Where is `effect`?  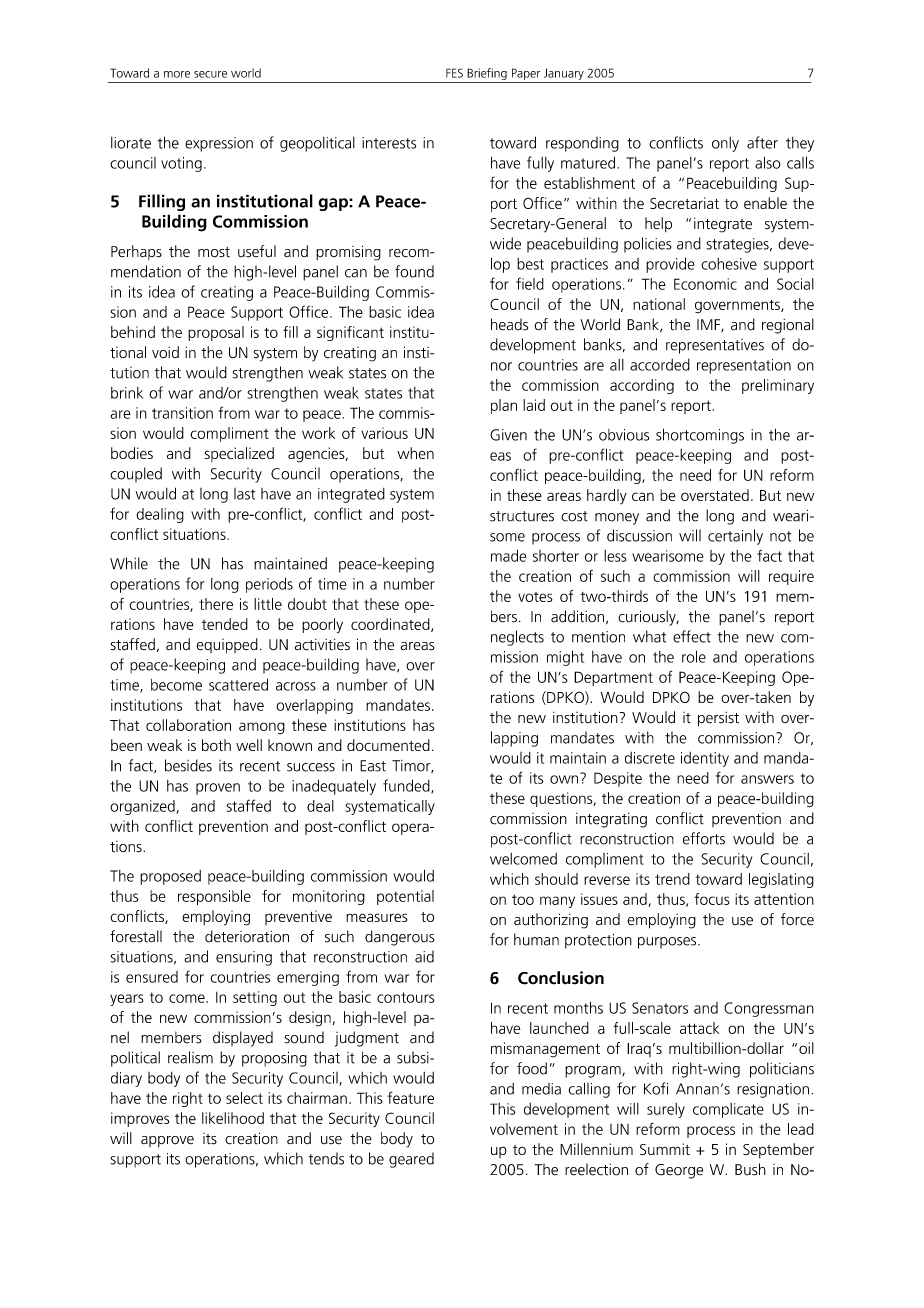 effect is located at coordinates (692, 636).
